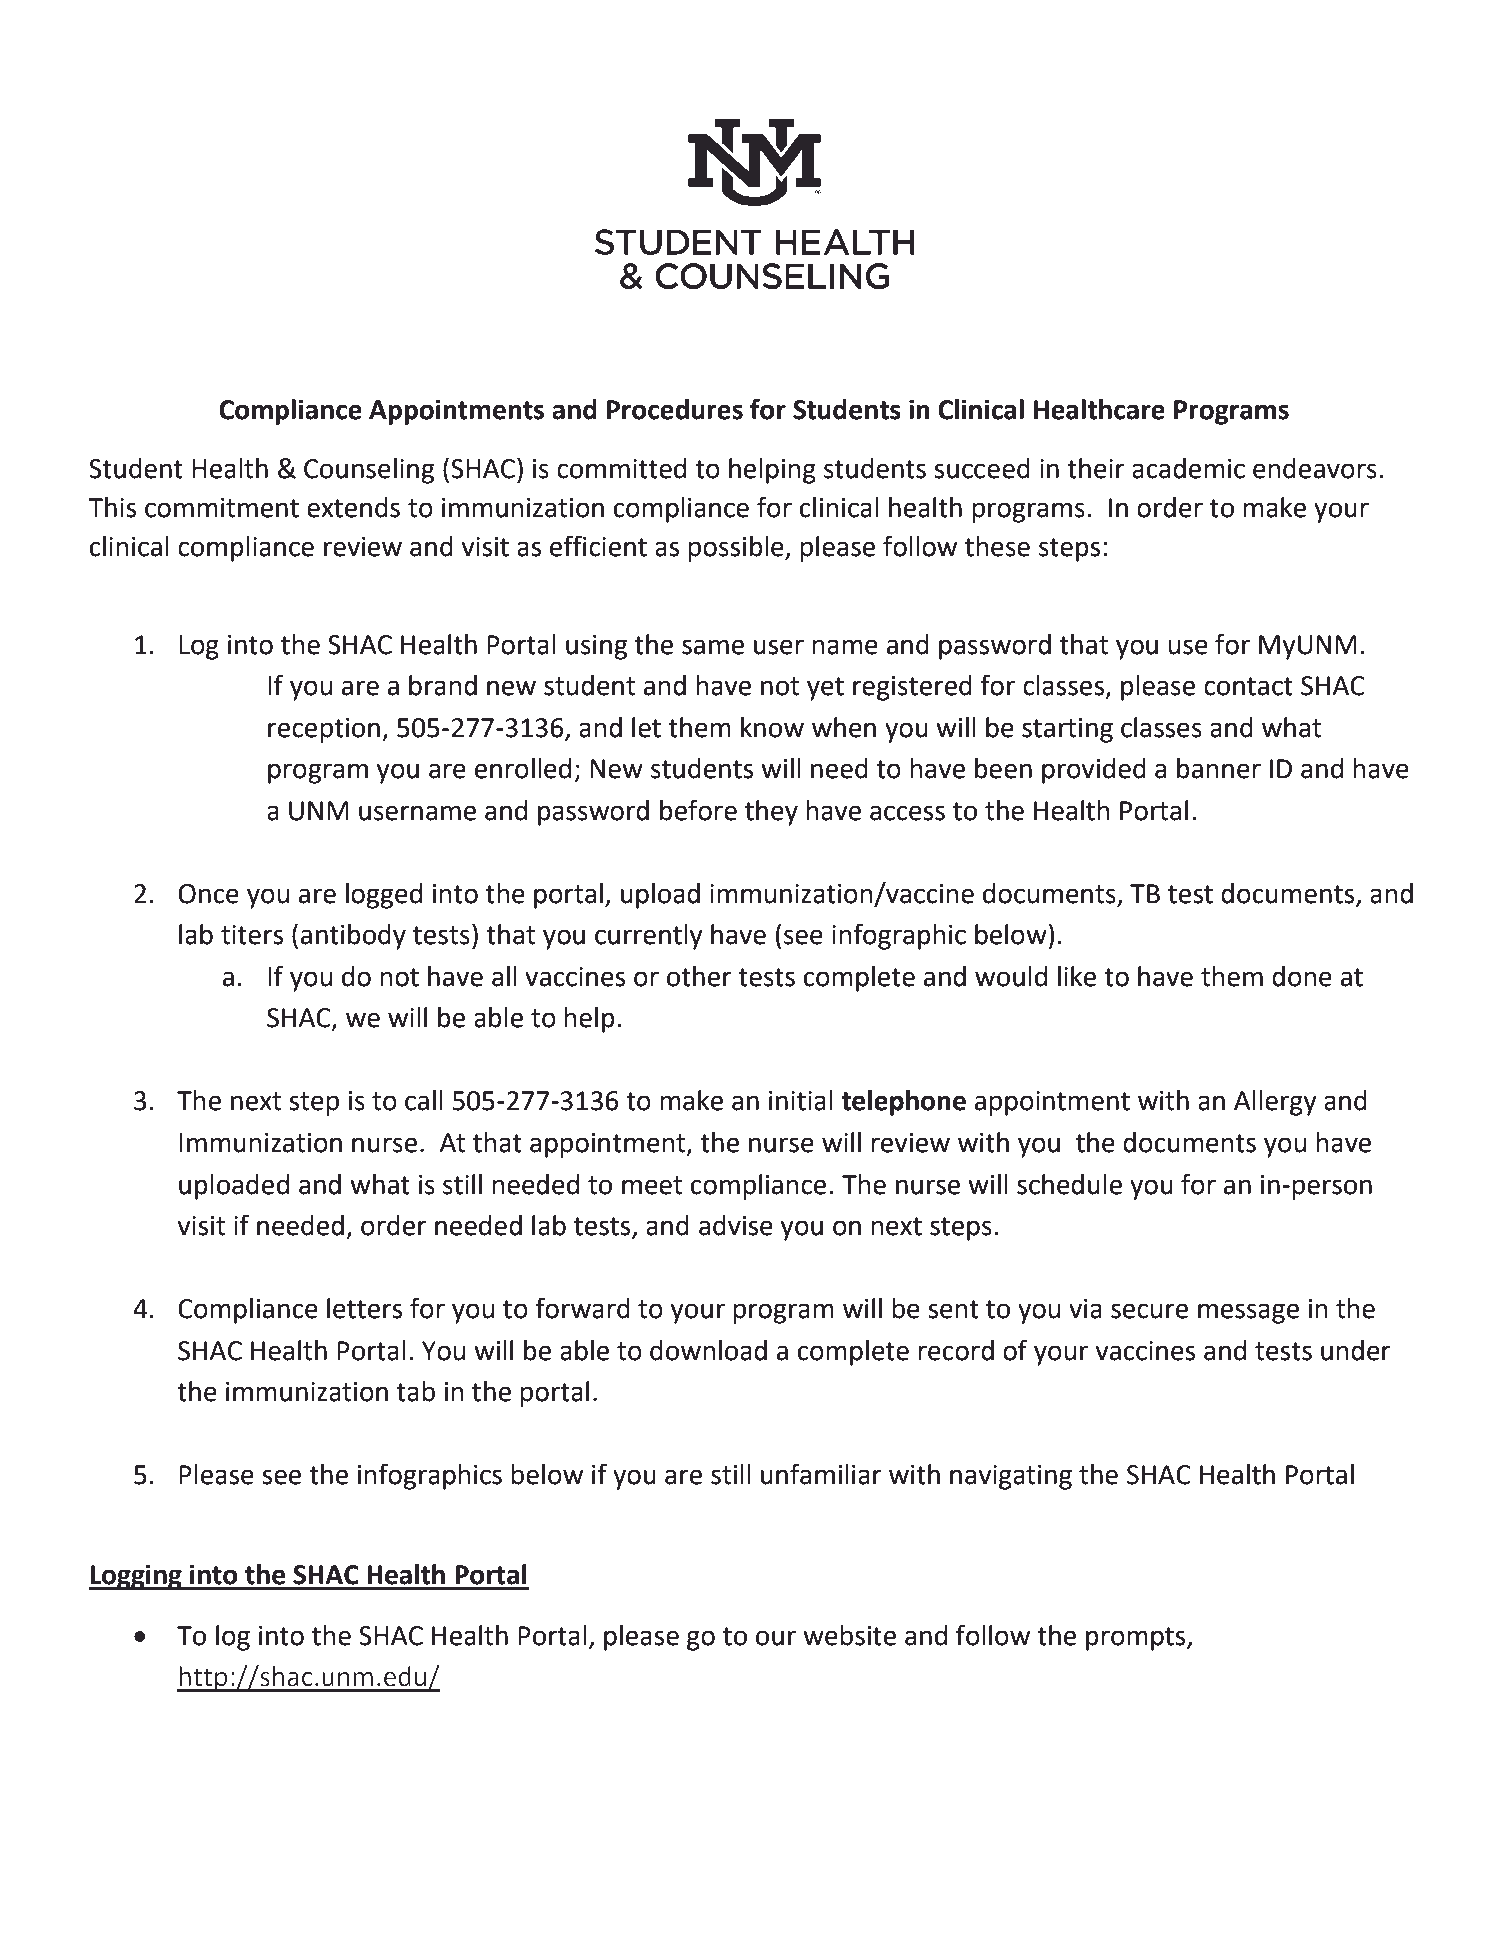 This image has width=1509, height=1952. What do you see at coordinates (675, 409) in the image?
I see `Procedures` at bounding box center [675, 409].
